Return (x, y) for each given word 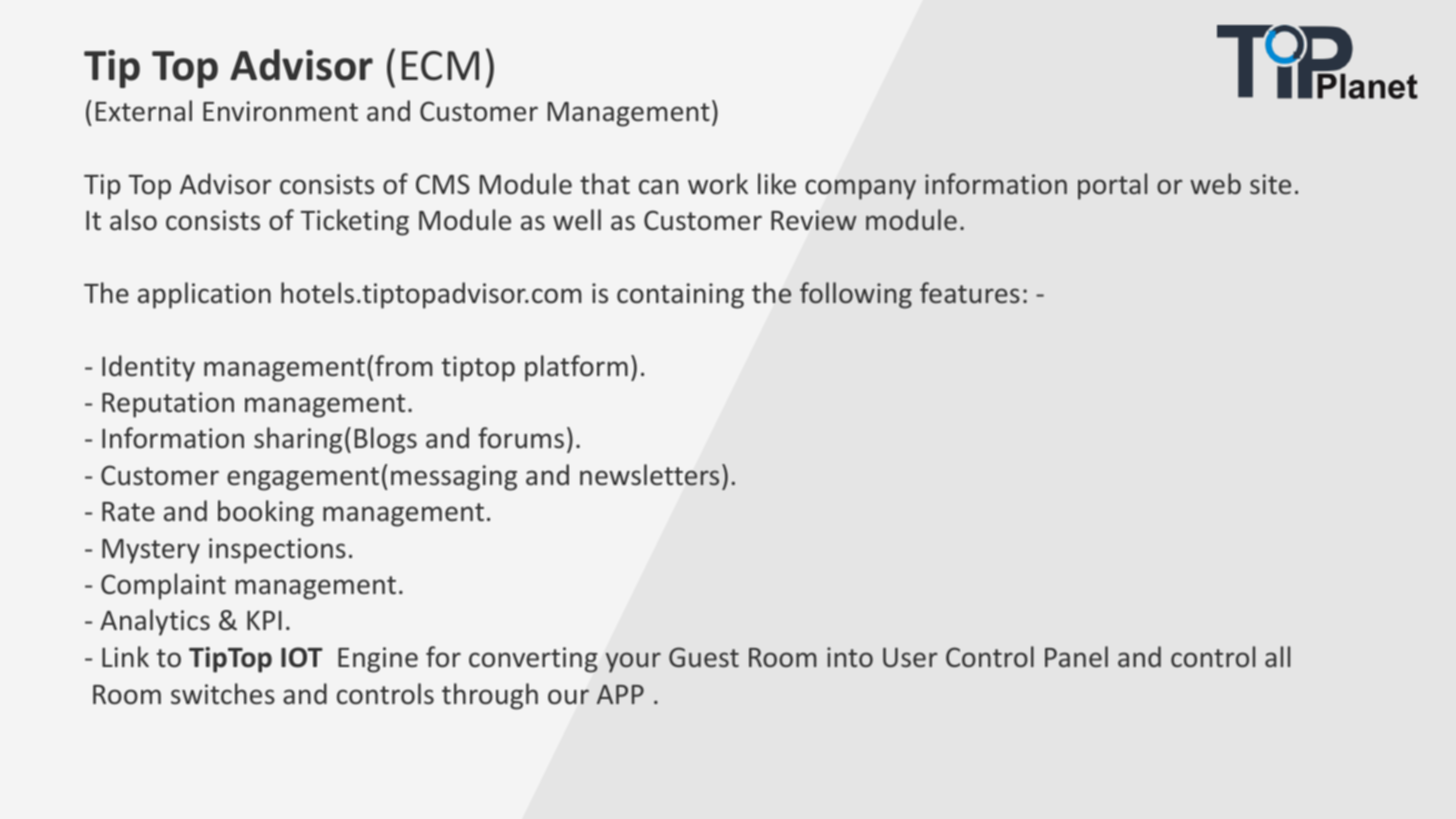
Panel (1076, 656)
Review (814, 220)
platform (576, 368)
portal (1112, 186)
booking (266, 513)
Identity (148, 368)
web (1215, 183)
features (970, 292)
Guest (704, 657)
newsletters (649, 475)
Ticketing (355, 222)
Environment (280, 111)
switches (223, 694)
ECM (440, 66)
